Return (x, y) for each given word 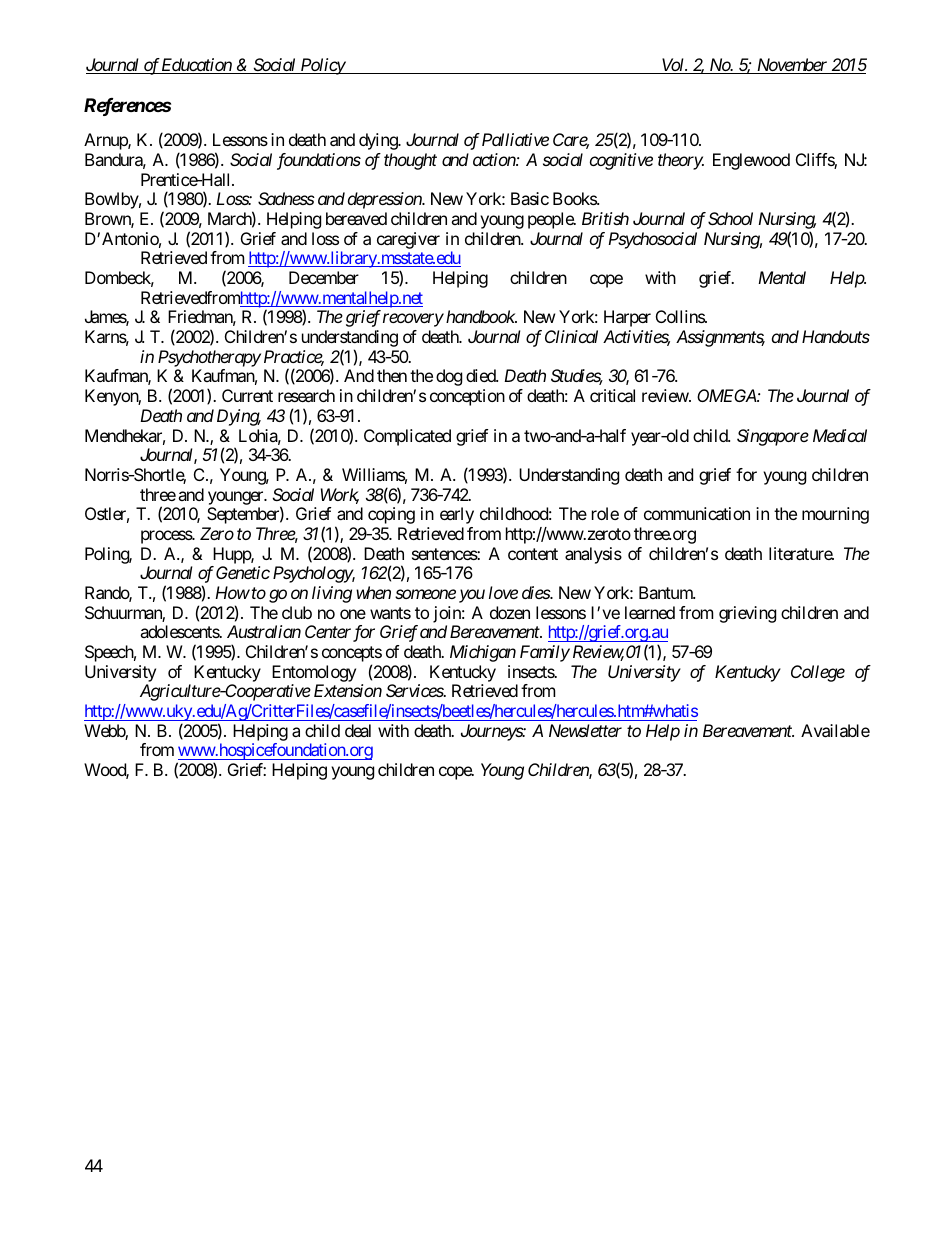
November (792, 66)
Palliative (515, 139)
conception (467, 397)
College (818, 673)
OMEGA (727, 395)
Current (247, 395)
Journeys (492, 732)
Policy (322, 66)
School (730, 218)
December (324, 277)
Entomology (314, 673)
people (551, 220)
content (533, 554)
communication (697, 513)
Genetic (243, 572)
